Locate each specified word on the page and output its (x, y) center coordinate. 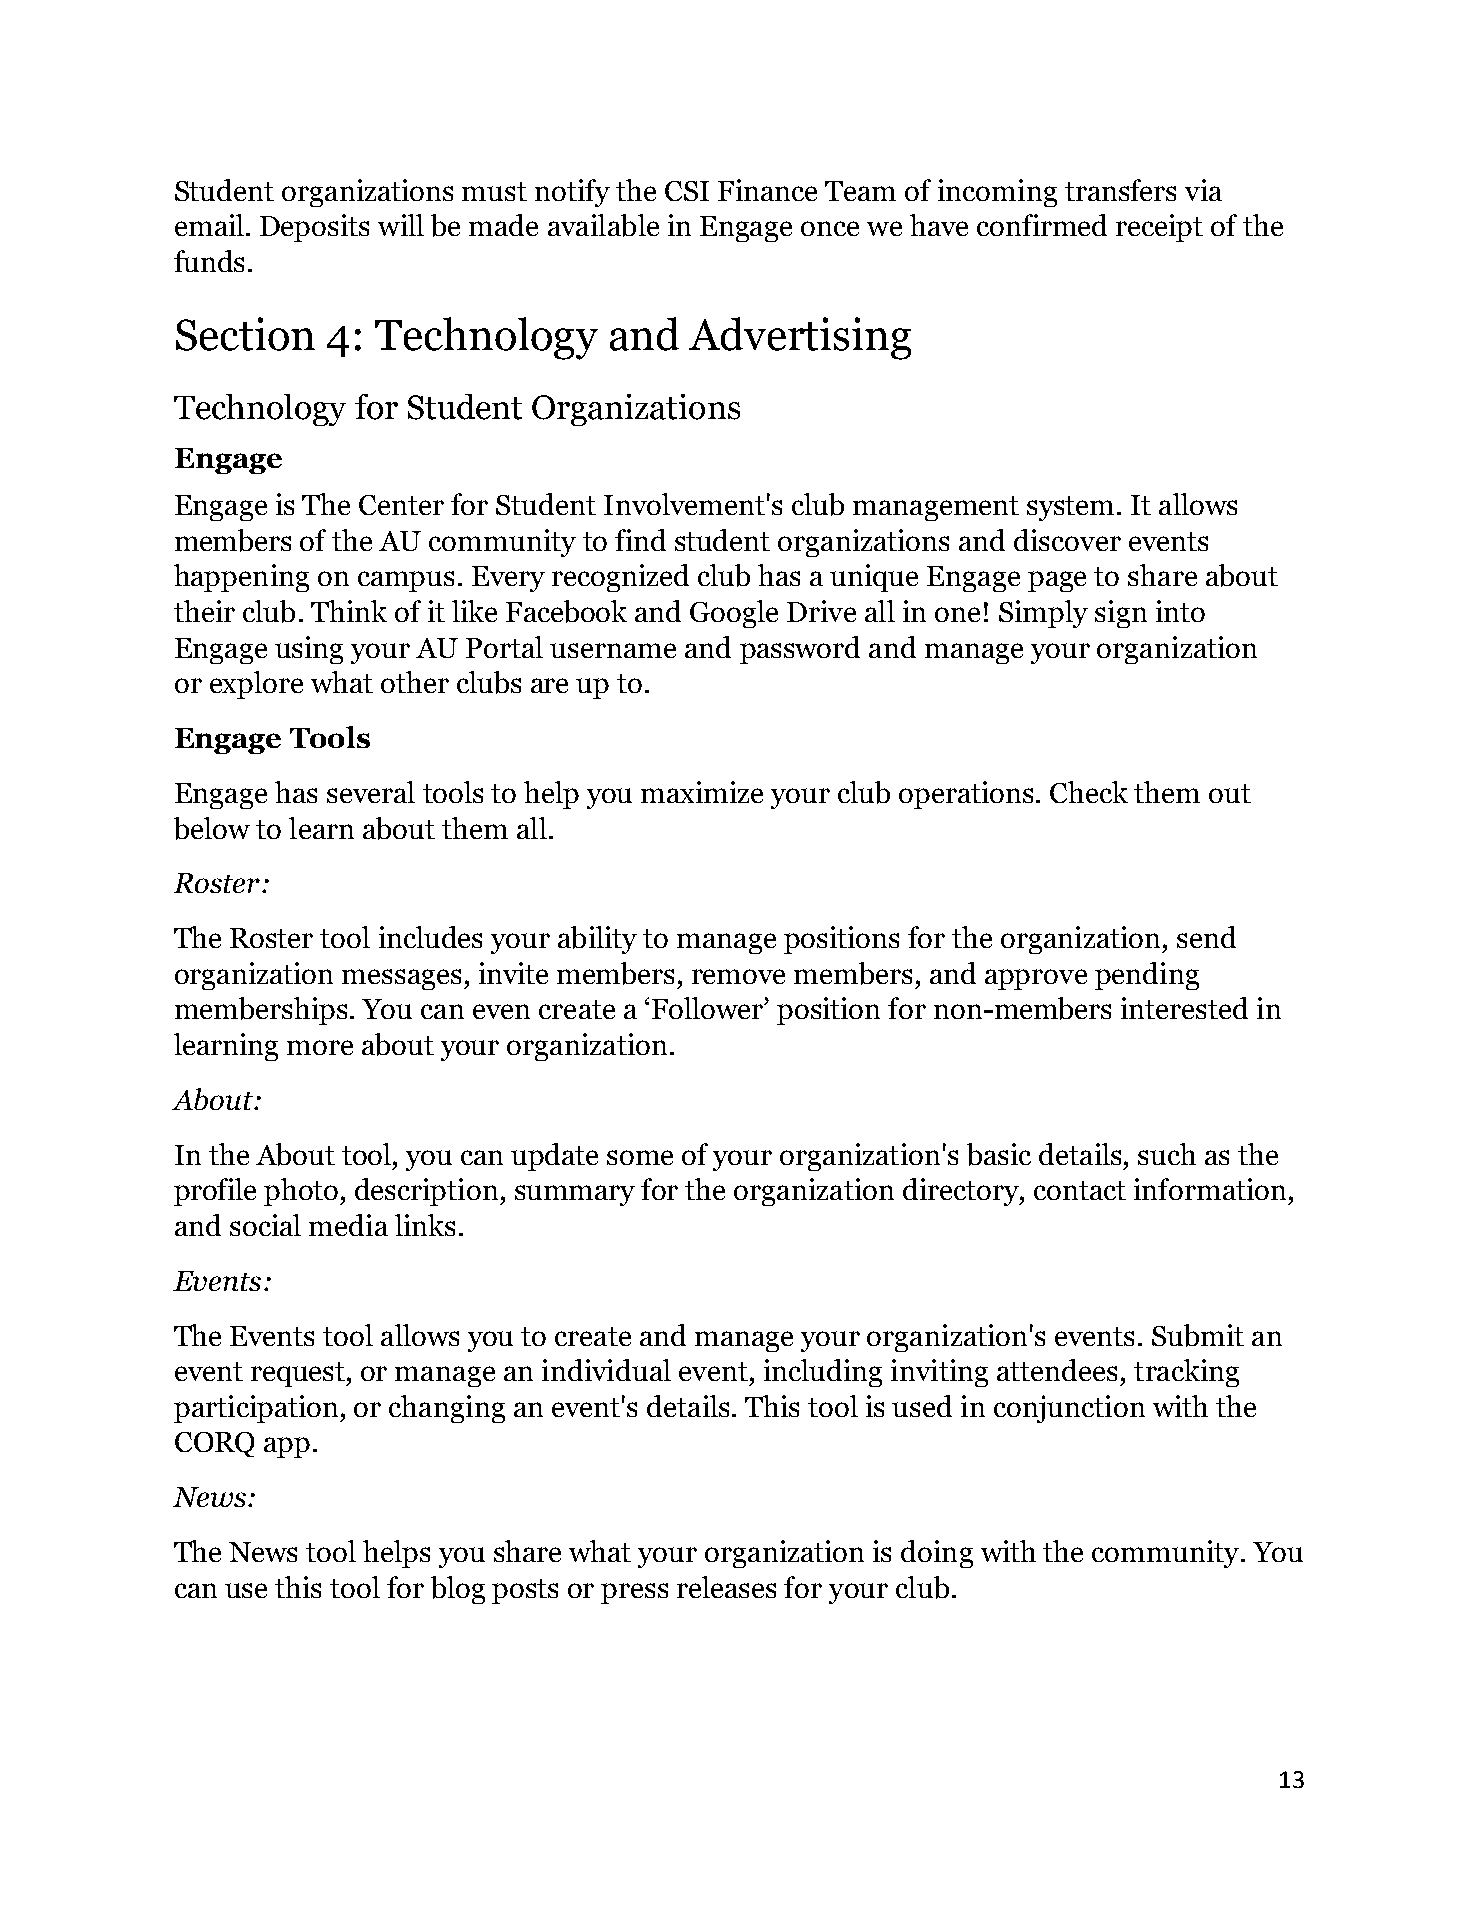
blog (458, 1590)
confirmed (1042, 225)
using (309, 650)
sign (1121, 614)
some (640, 1157)
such (1167, 1154)
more (320, 1047)
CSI (687, 191)
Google (734, 614)
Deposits (314, 228)
